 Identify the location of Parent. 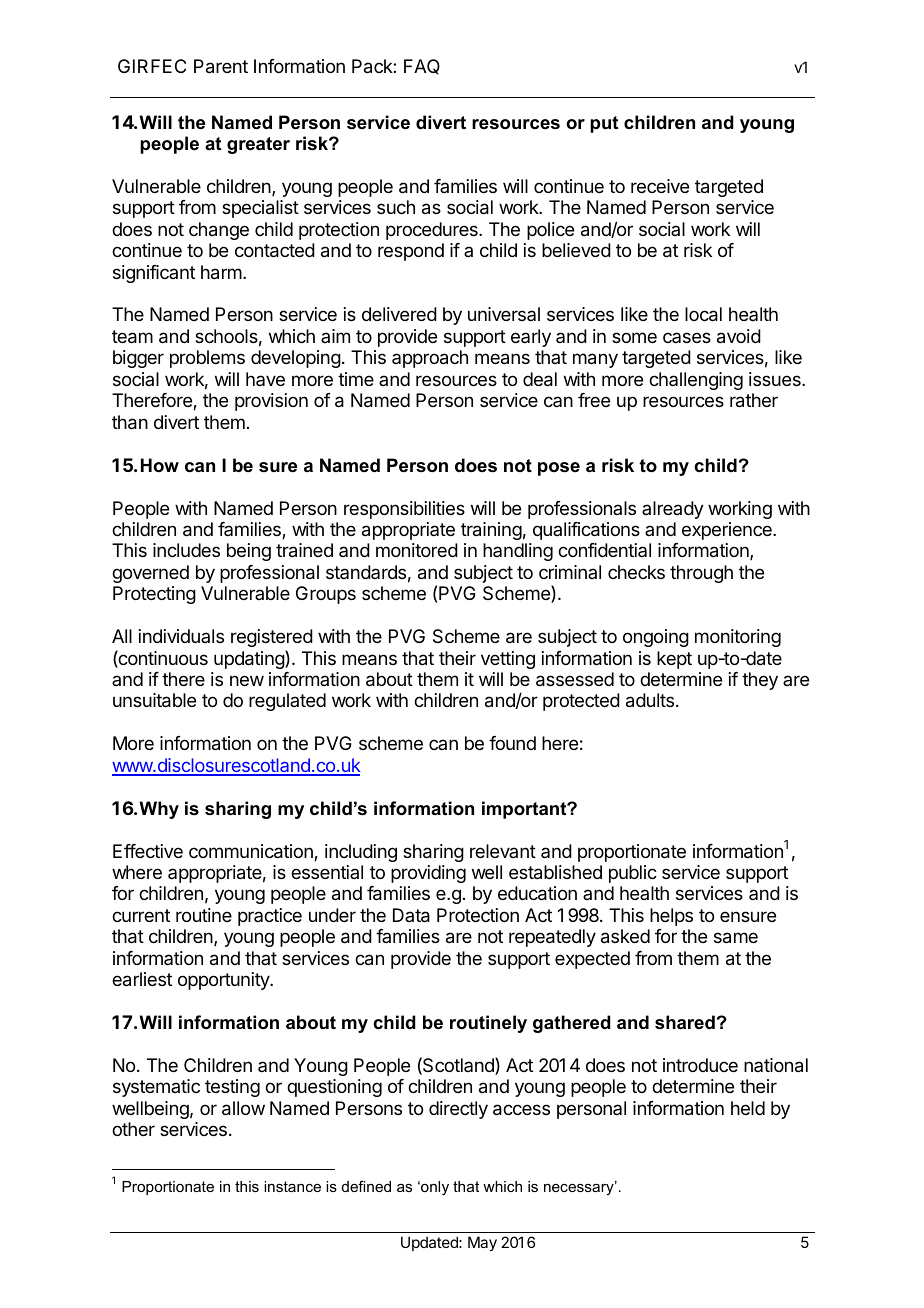
(221, 66).
